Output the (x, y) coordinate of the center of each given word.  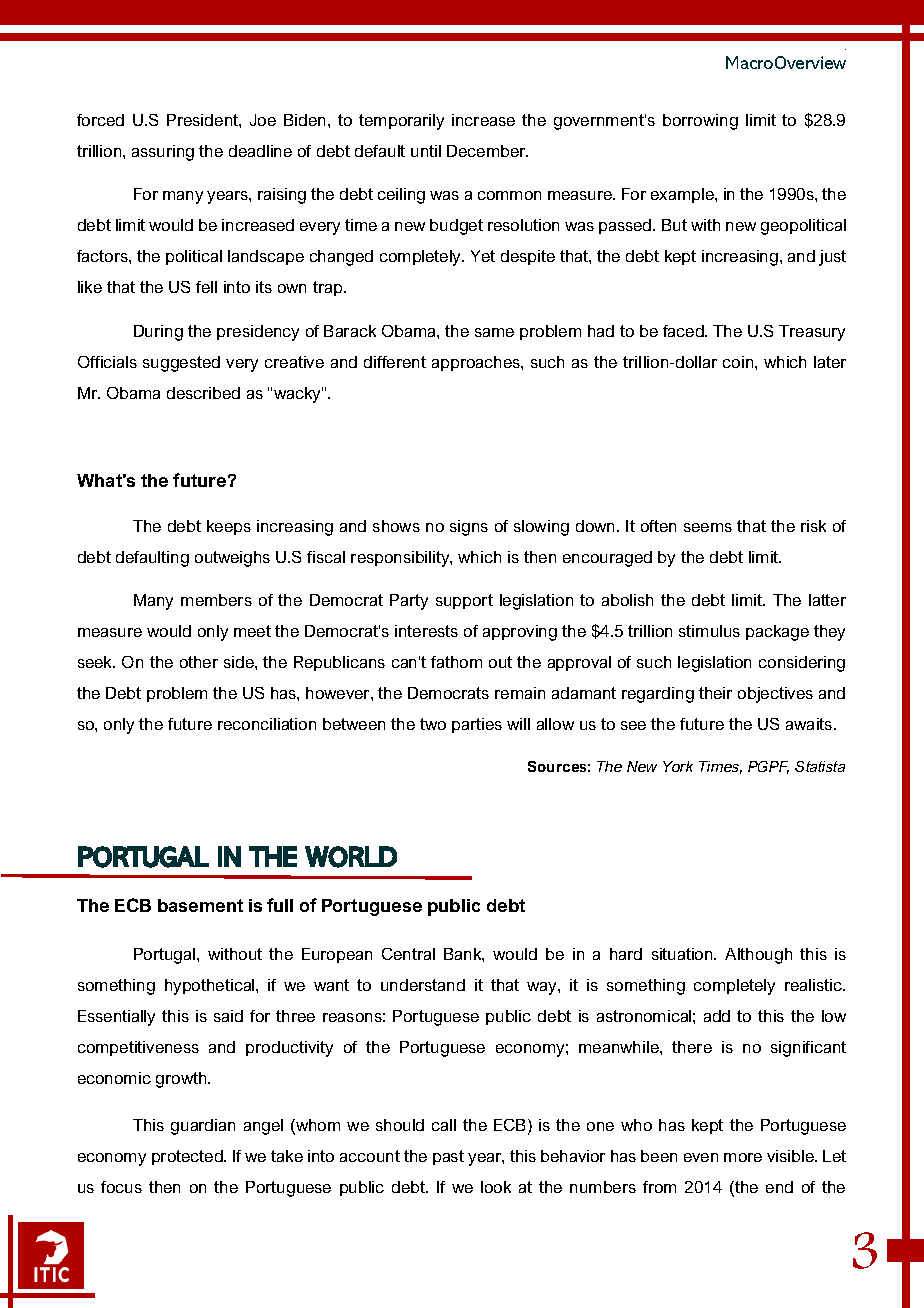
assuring (163, 153)
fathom (456, 662)
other (199, 662)
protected (188, 1157)
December (487, 151)
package (777, 633)
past (448, 1157)
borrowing (700, 122)
